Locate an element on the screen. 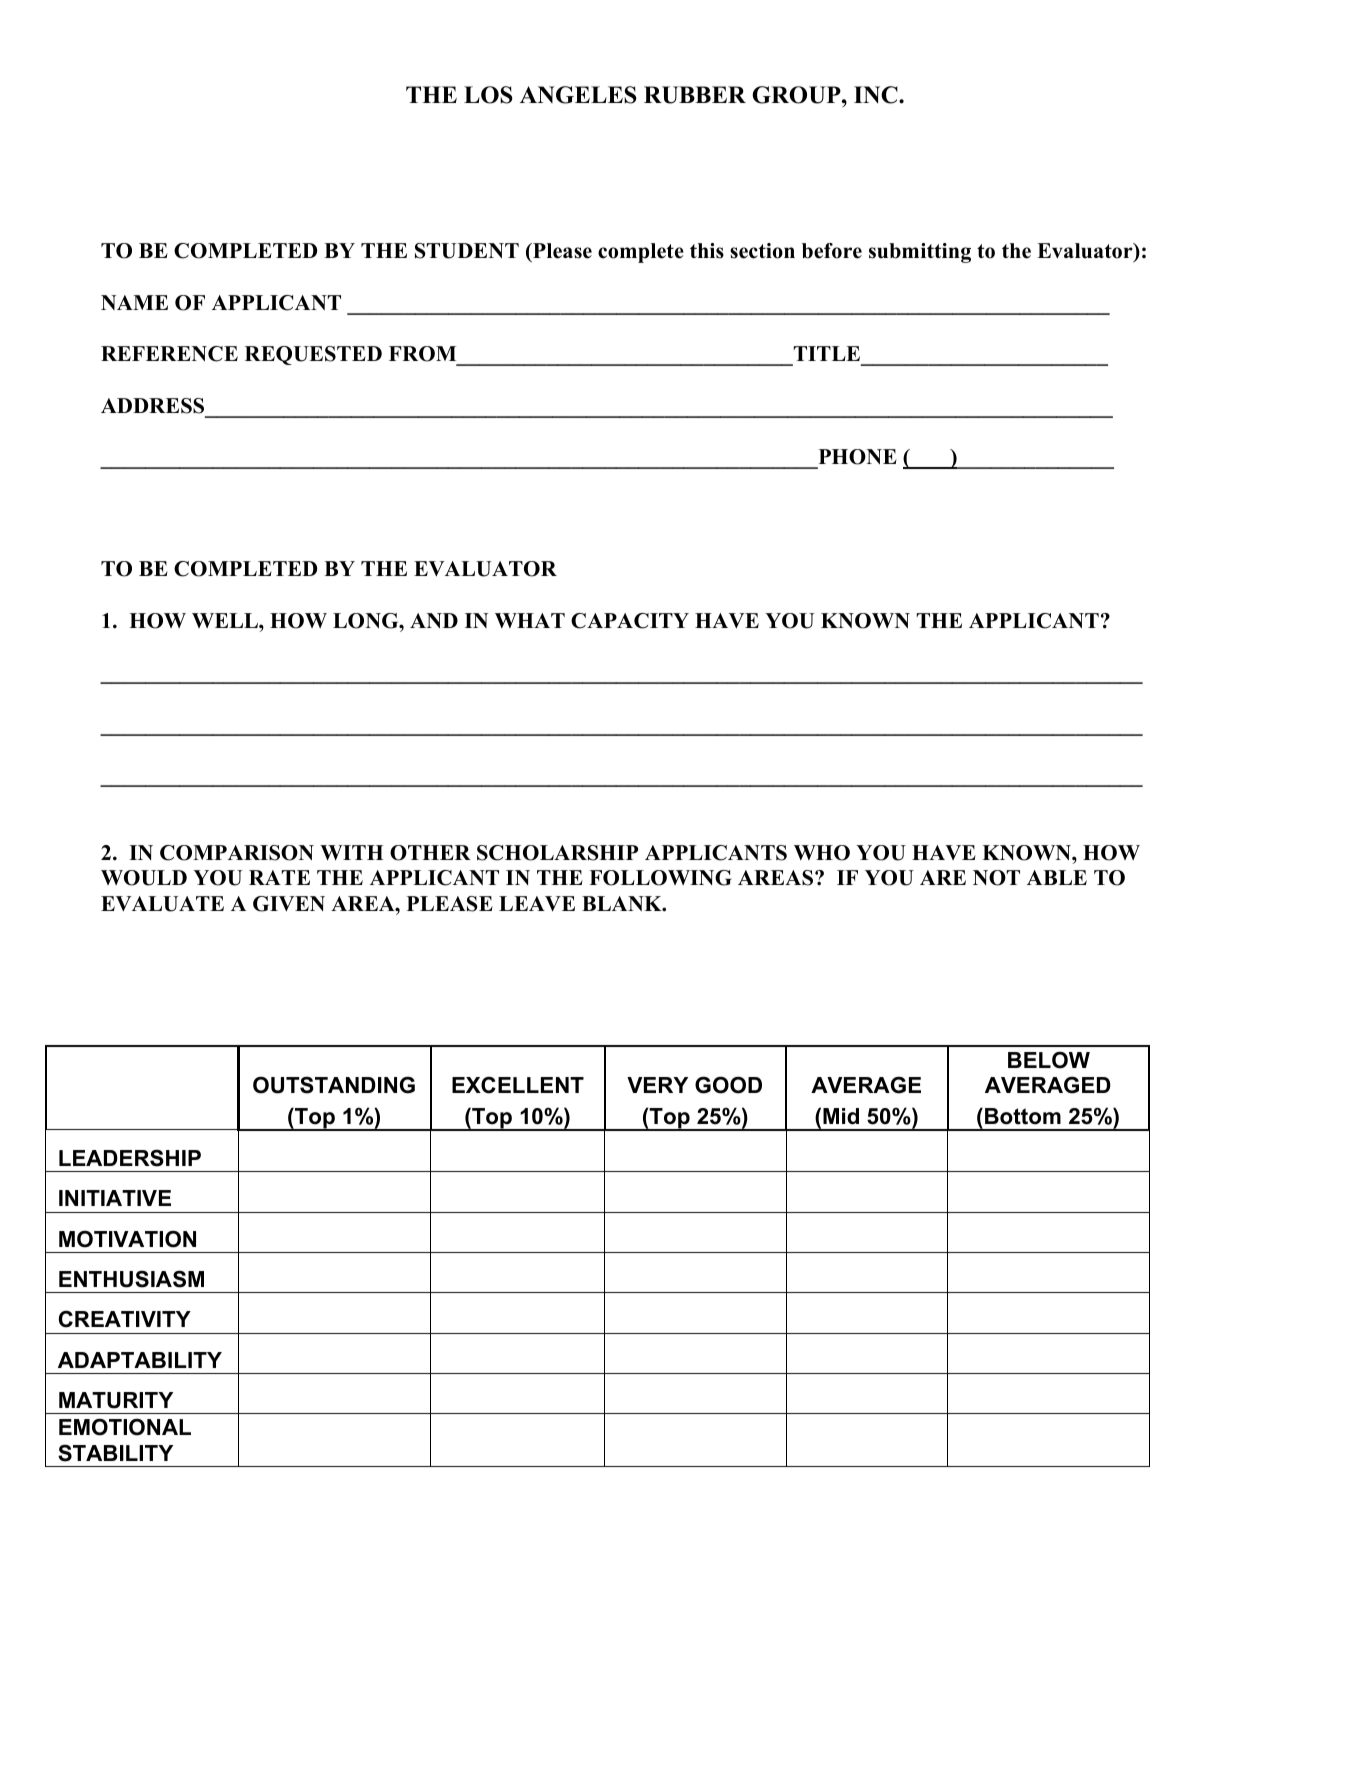 The height and width of the screenshot is (1774, 1371). WELL is located at coordinates (226, 620).
